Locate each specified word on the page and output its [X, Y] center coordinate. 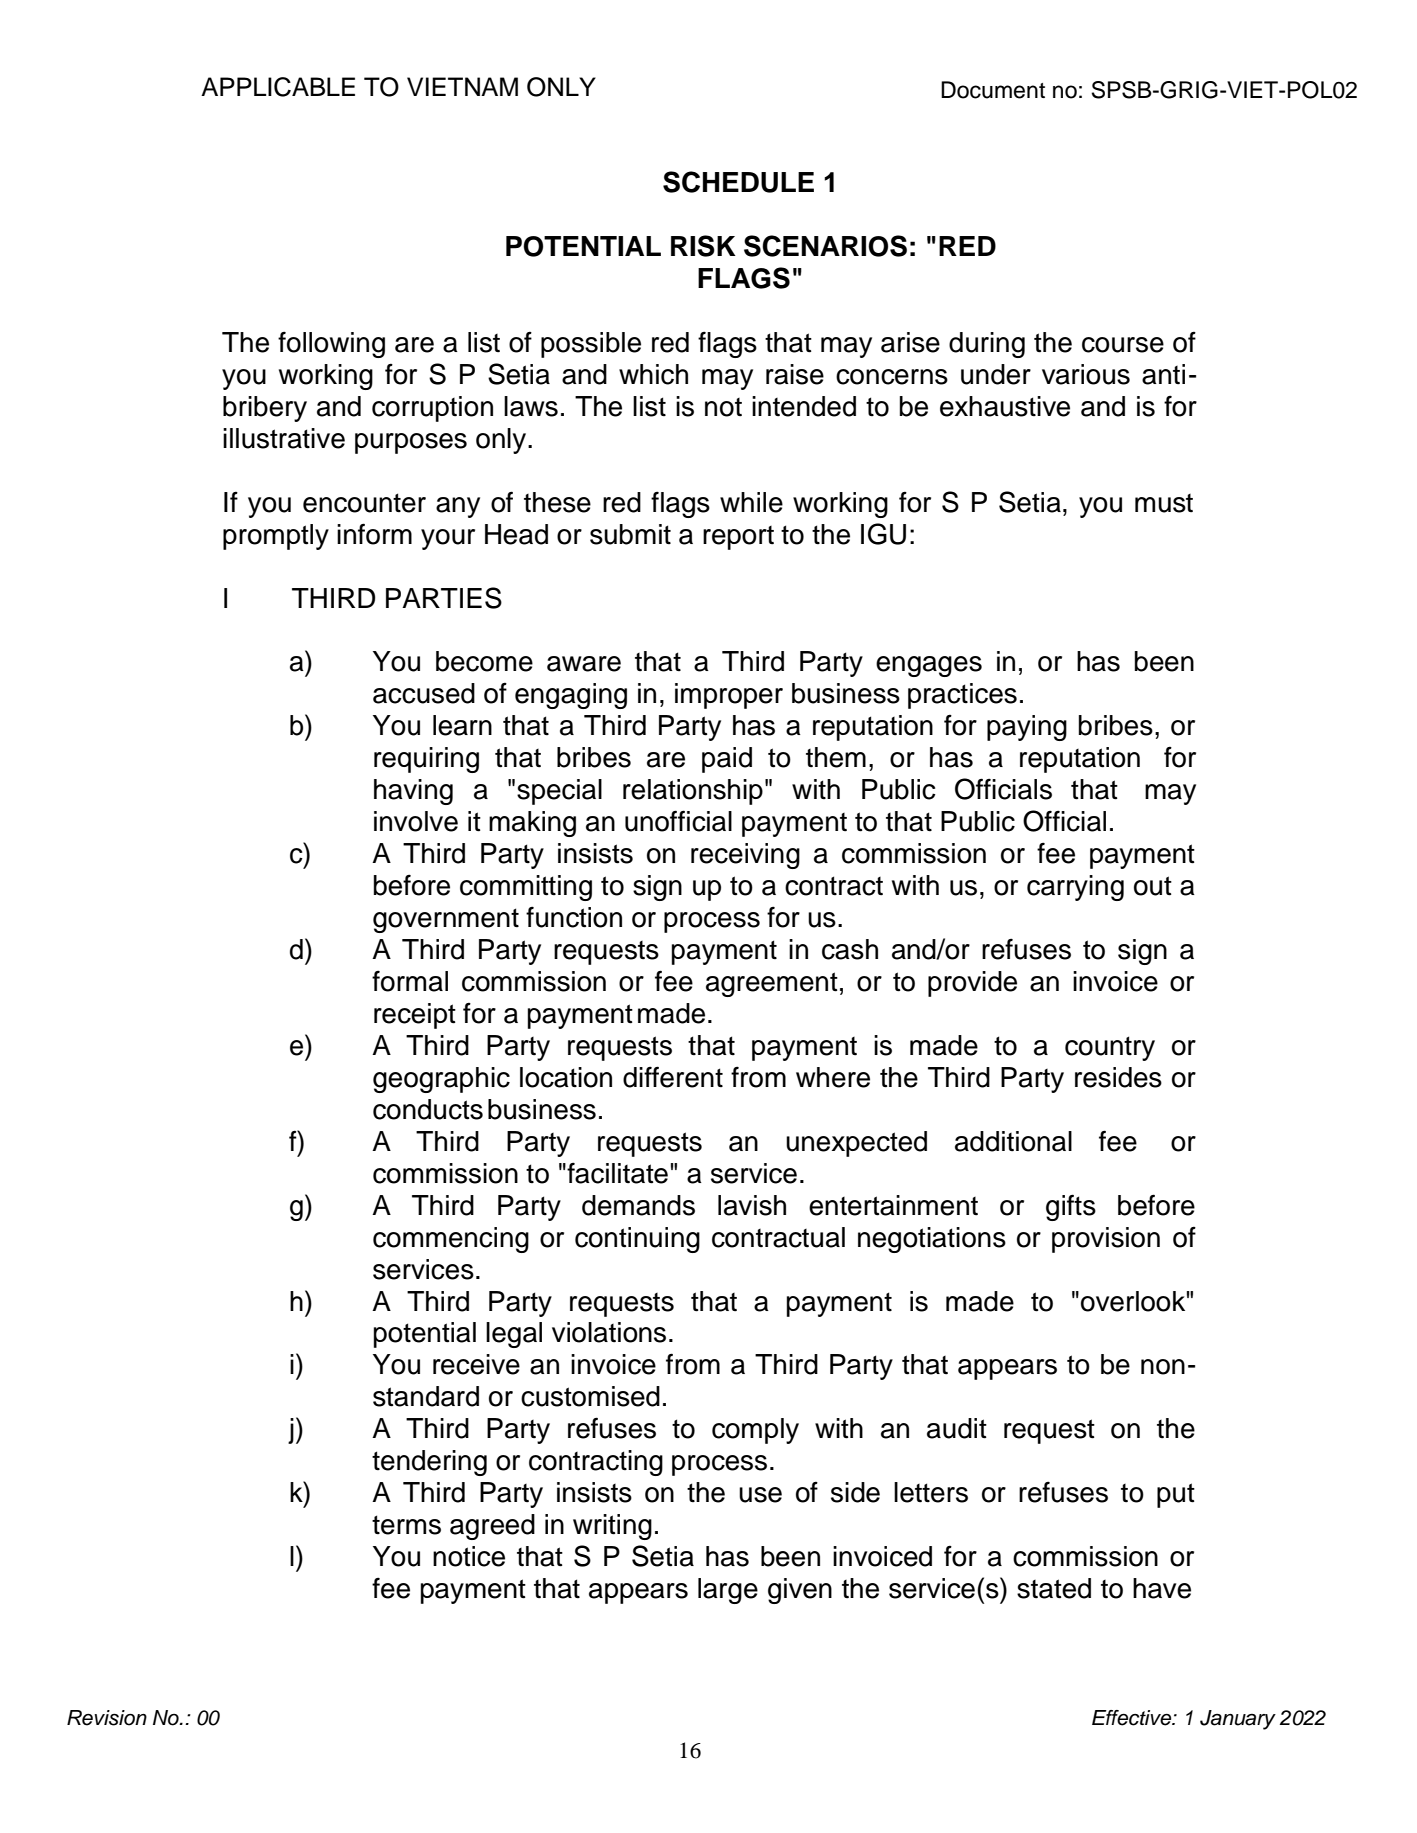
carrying [1075, 888]
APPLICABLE [278, 87]
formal [410, 981]
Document [993, 90]
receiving [745, 856]
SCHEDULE [738, 182]
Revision [107, 1718]
